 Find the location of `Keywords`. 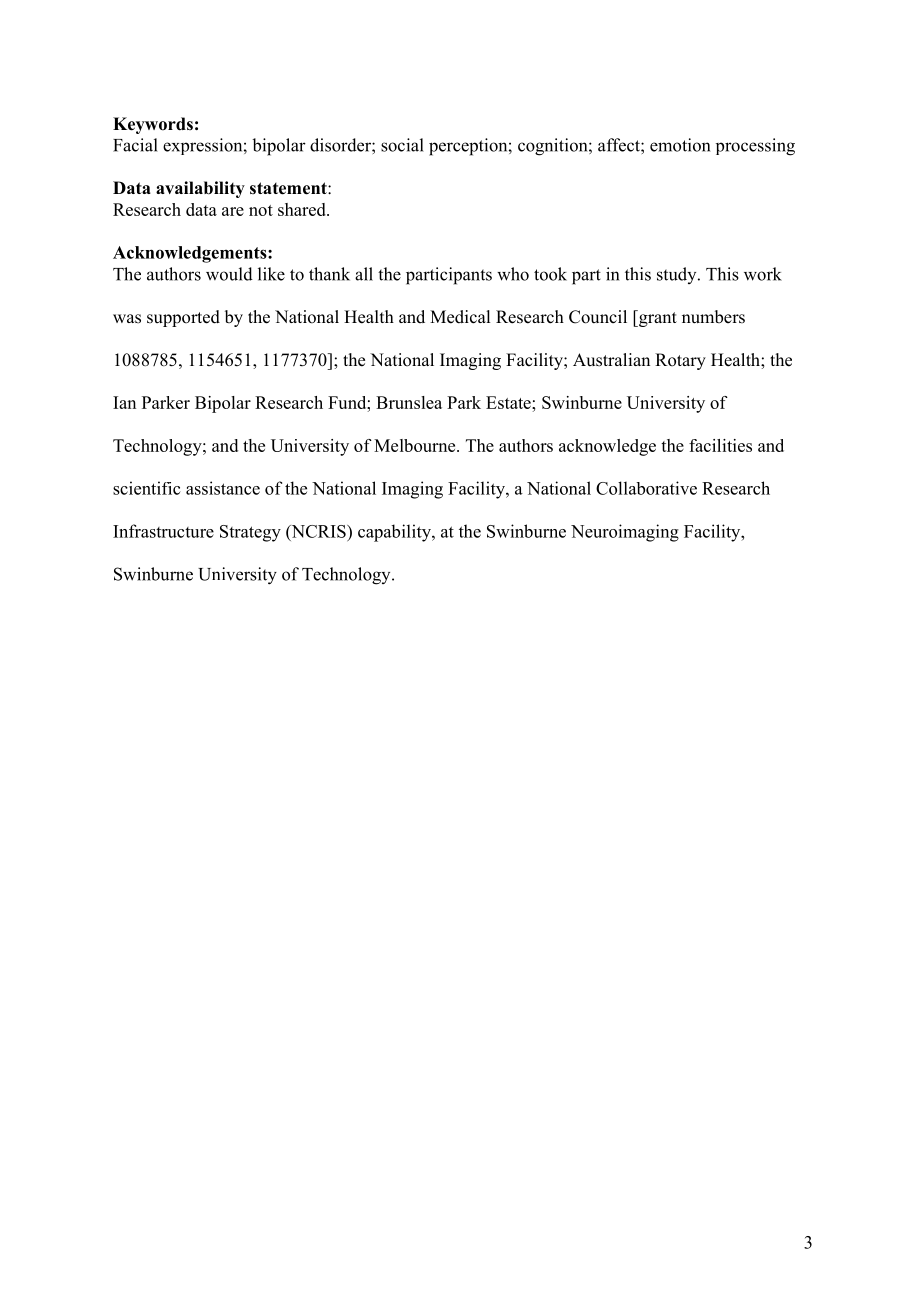

Keywords is located at coordinates (153, 125).
